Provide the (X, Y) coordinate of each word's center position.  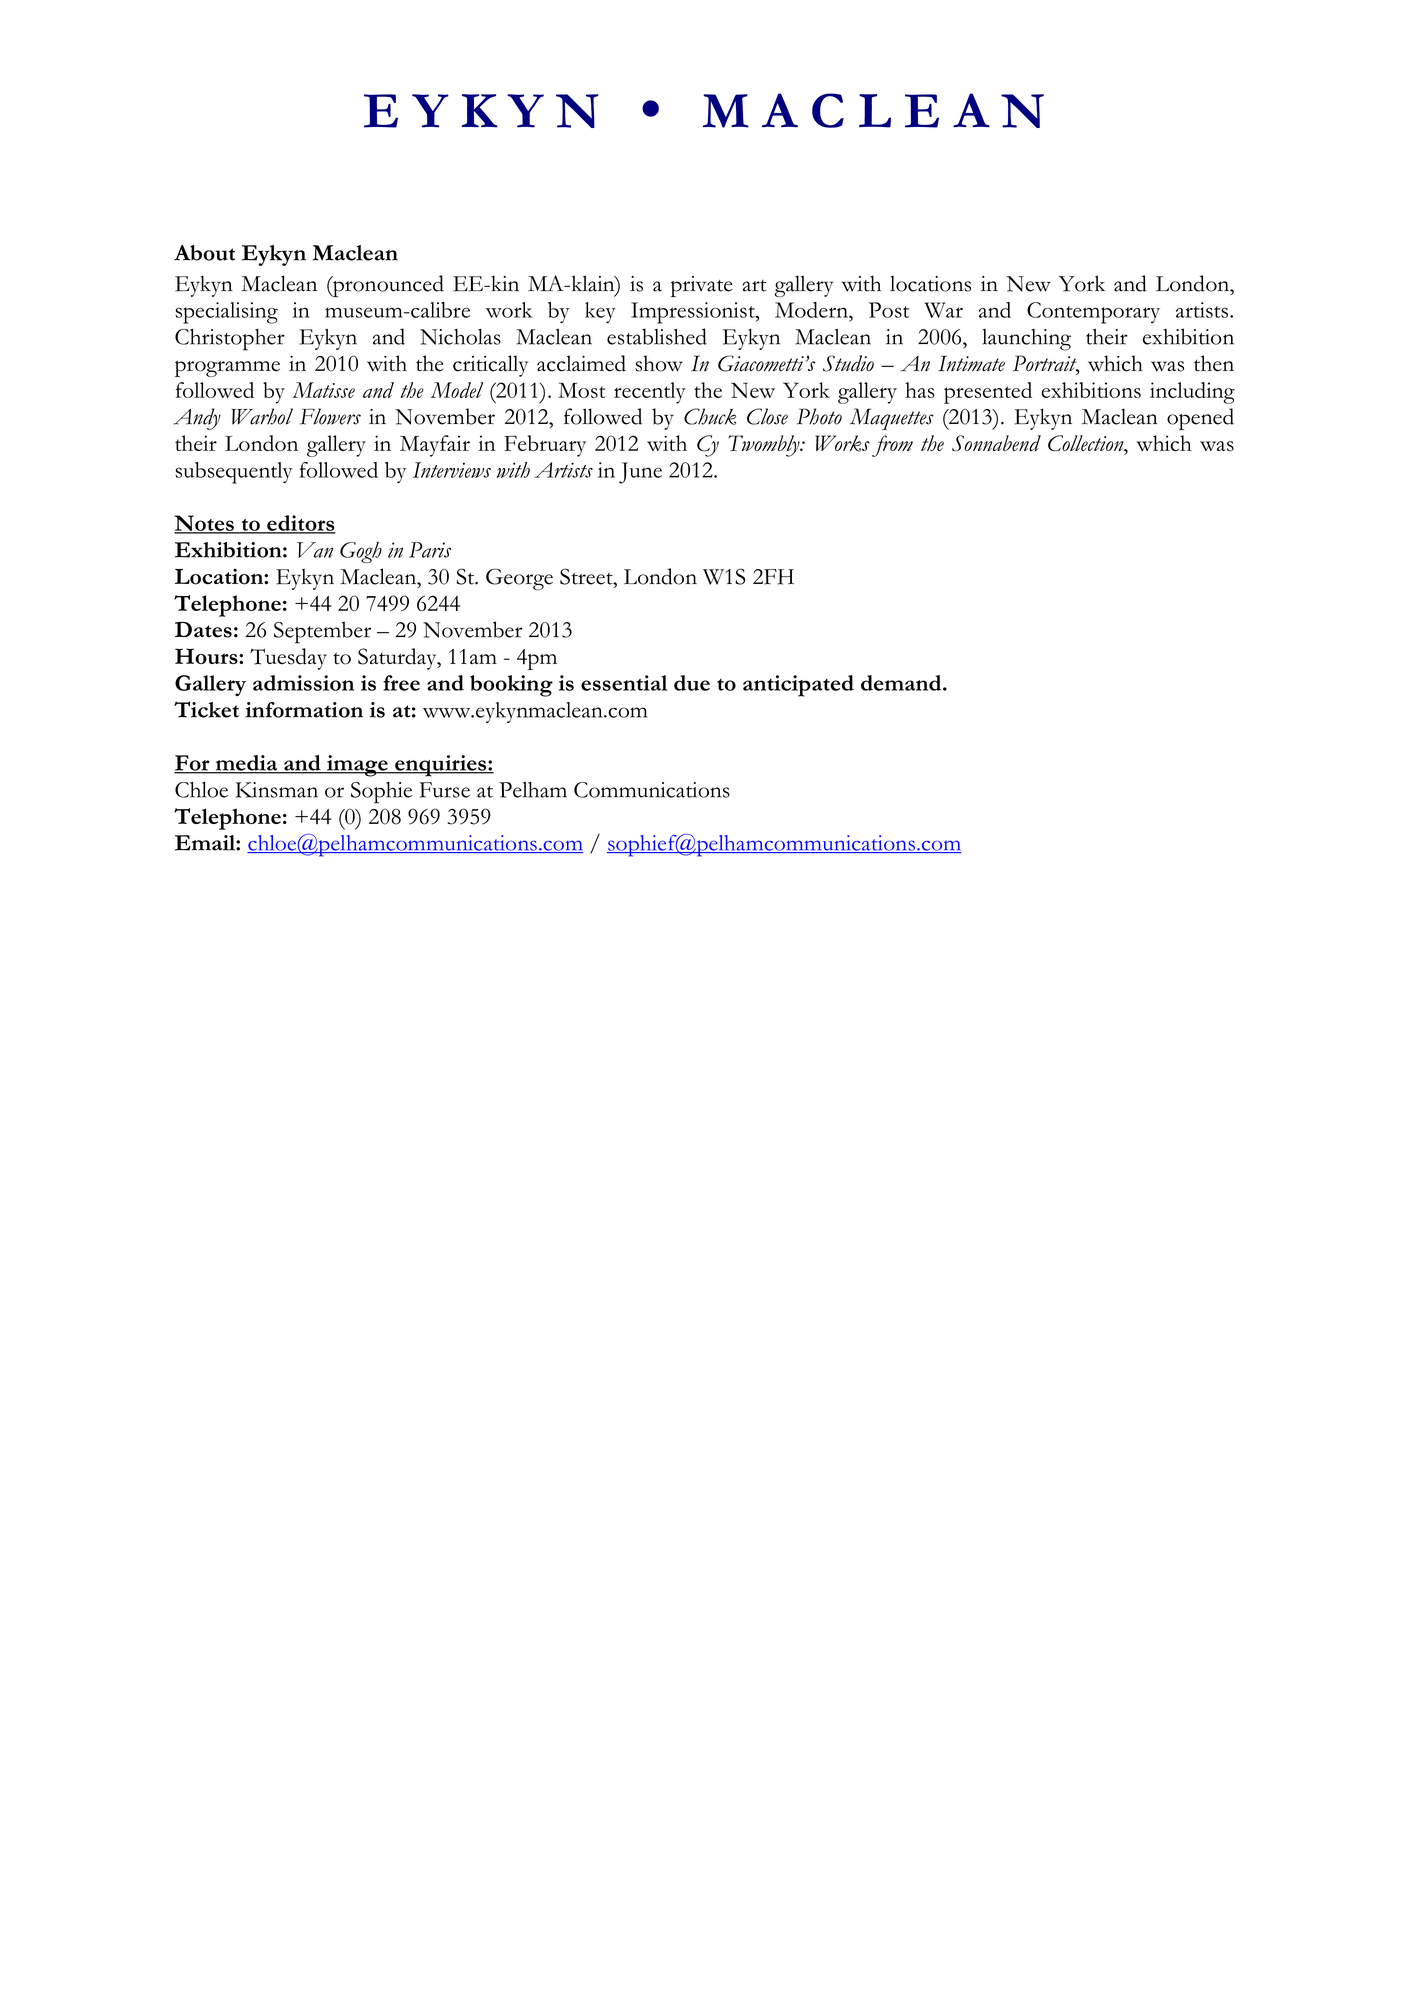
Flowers (330, 416)
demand (902, 683)
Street (587, 576)
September (322, 632)
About (204, 253)
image (357, 766)
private (702, 286)
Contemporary (1093, 313)
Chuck (710, 416)
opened (1200, 419)
